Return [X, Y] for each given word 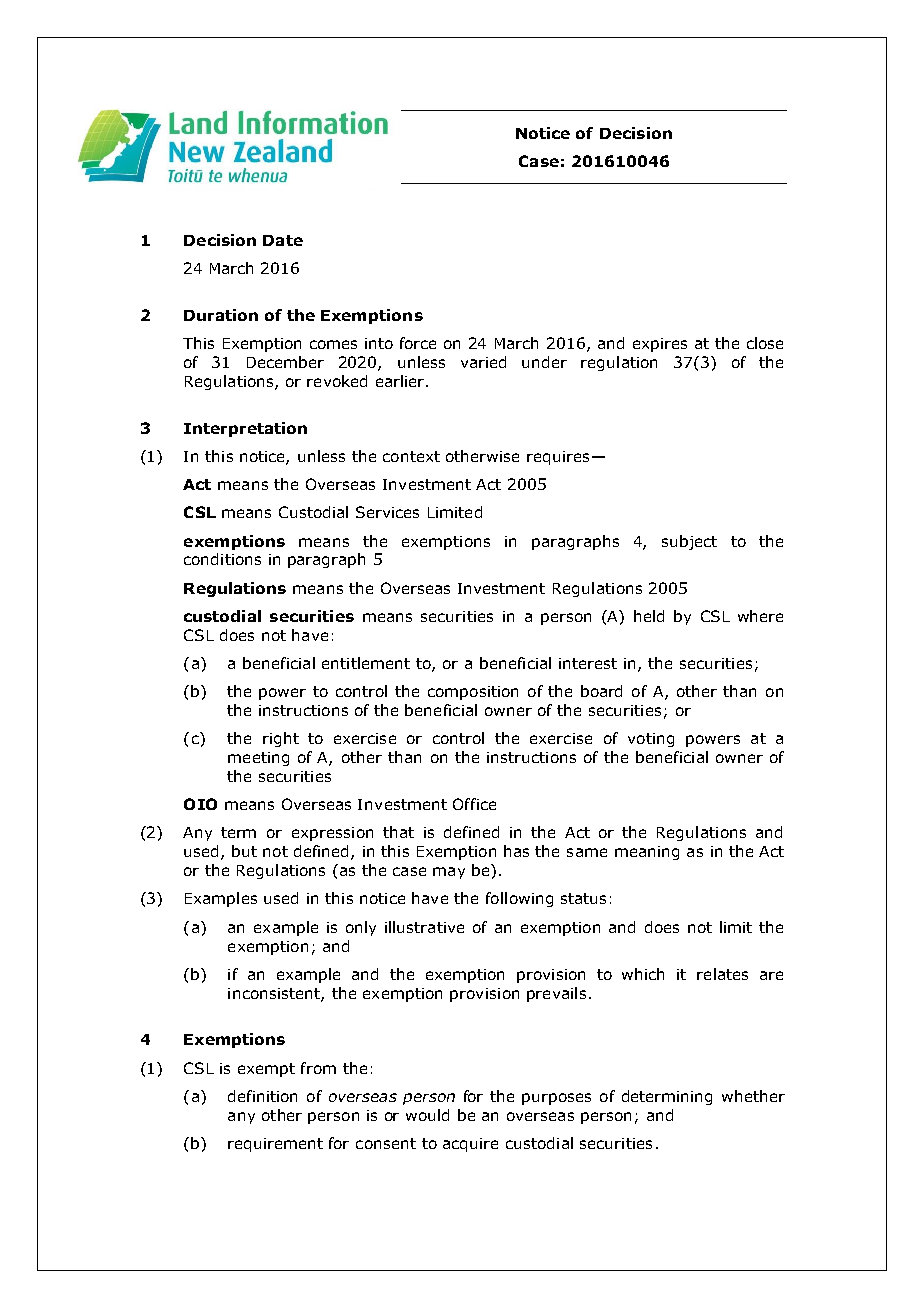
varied [483, 362]
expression [332, 834]
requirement [275, 1145]
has [516, 851]
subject [689, 542]
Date [283, 240]
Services [387, 512]
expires [660, 345]
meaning [647, 853]
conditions [222, 559]
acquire [470, 1145]
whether [753, 1096]
